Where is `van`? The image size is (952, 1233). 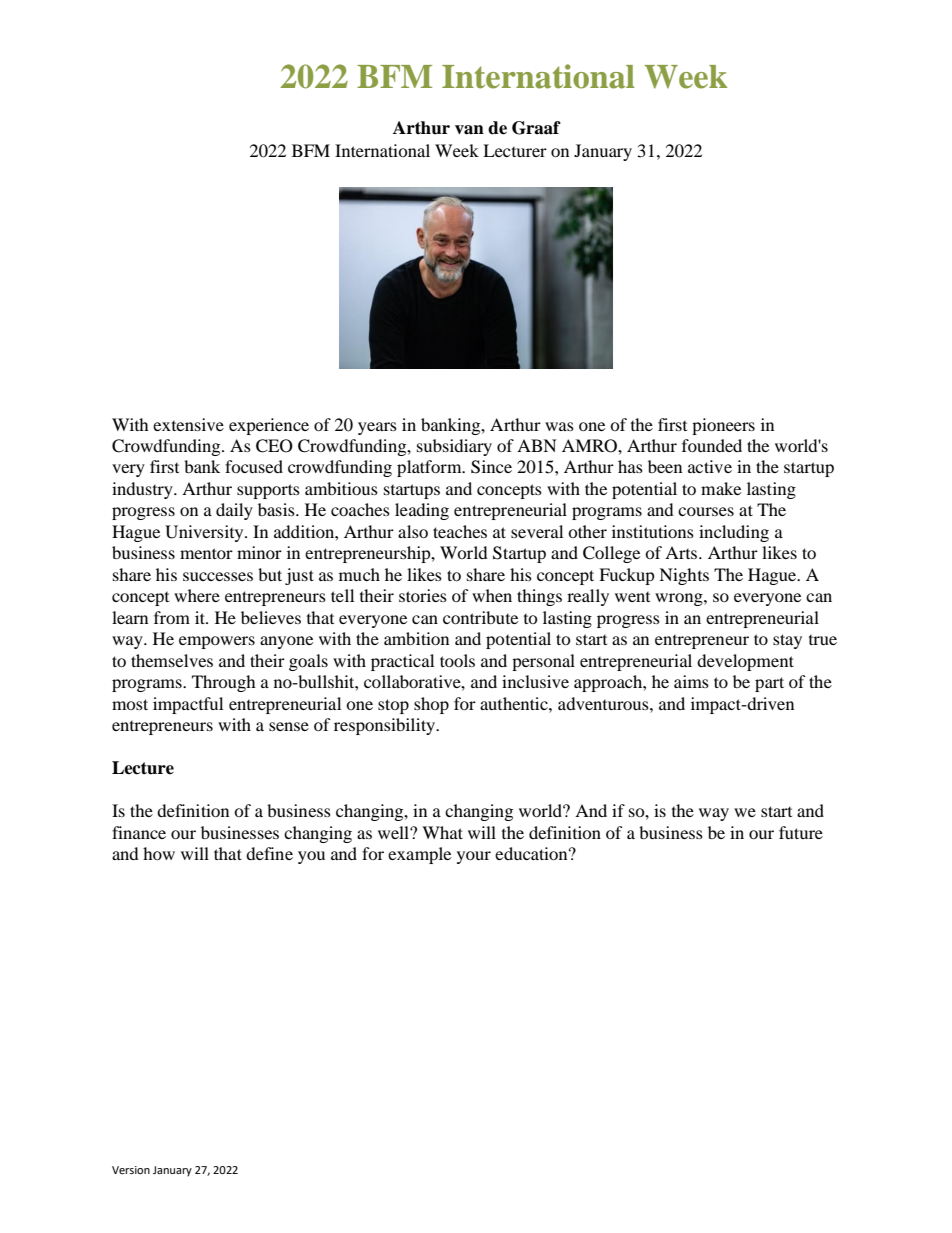
van is located at coordinates (469, 130).
